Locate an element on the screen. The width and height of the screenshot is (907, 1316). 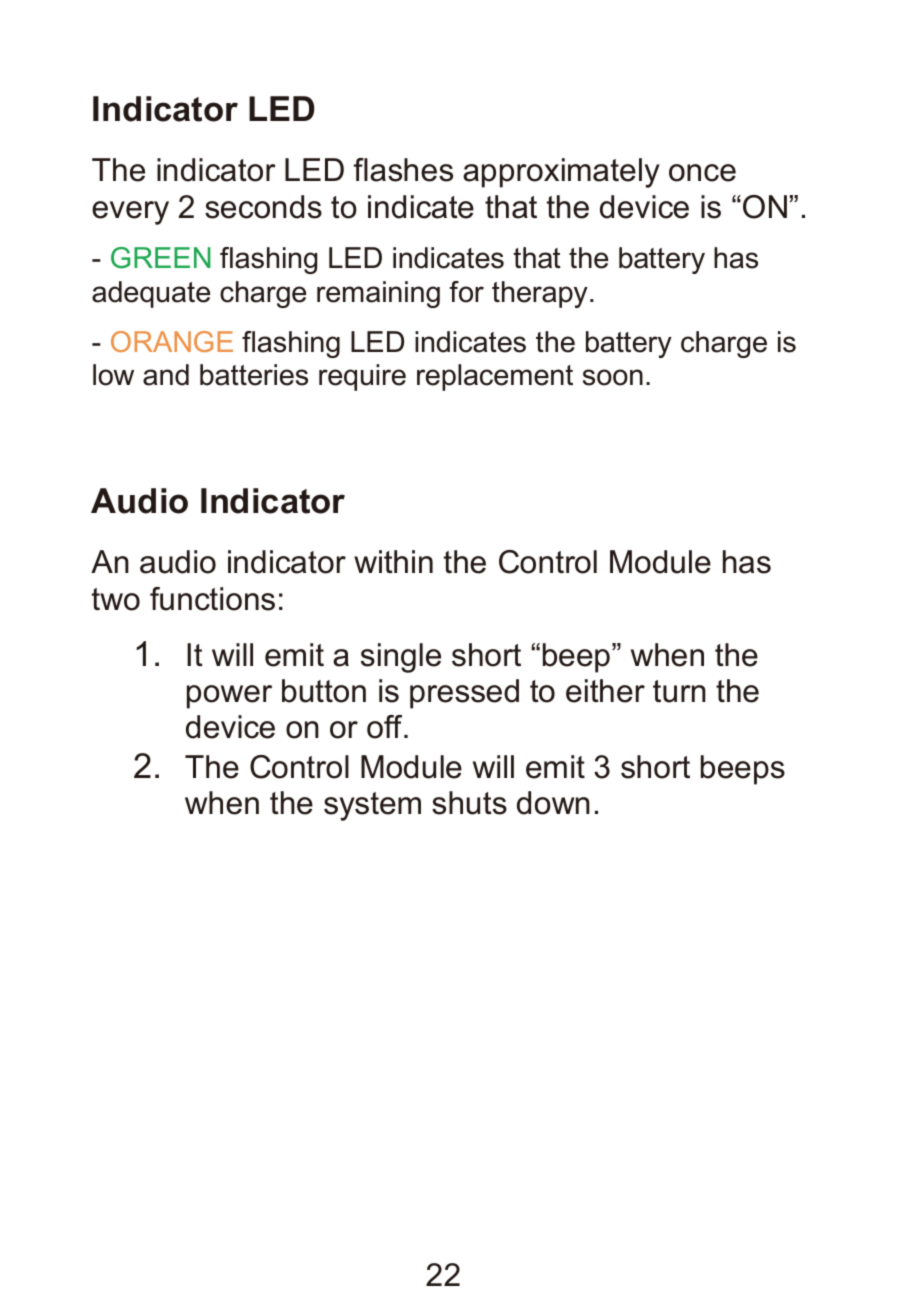
require is located at coordinates (362, 377).
